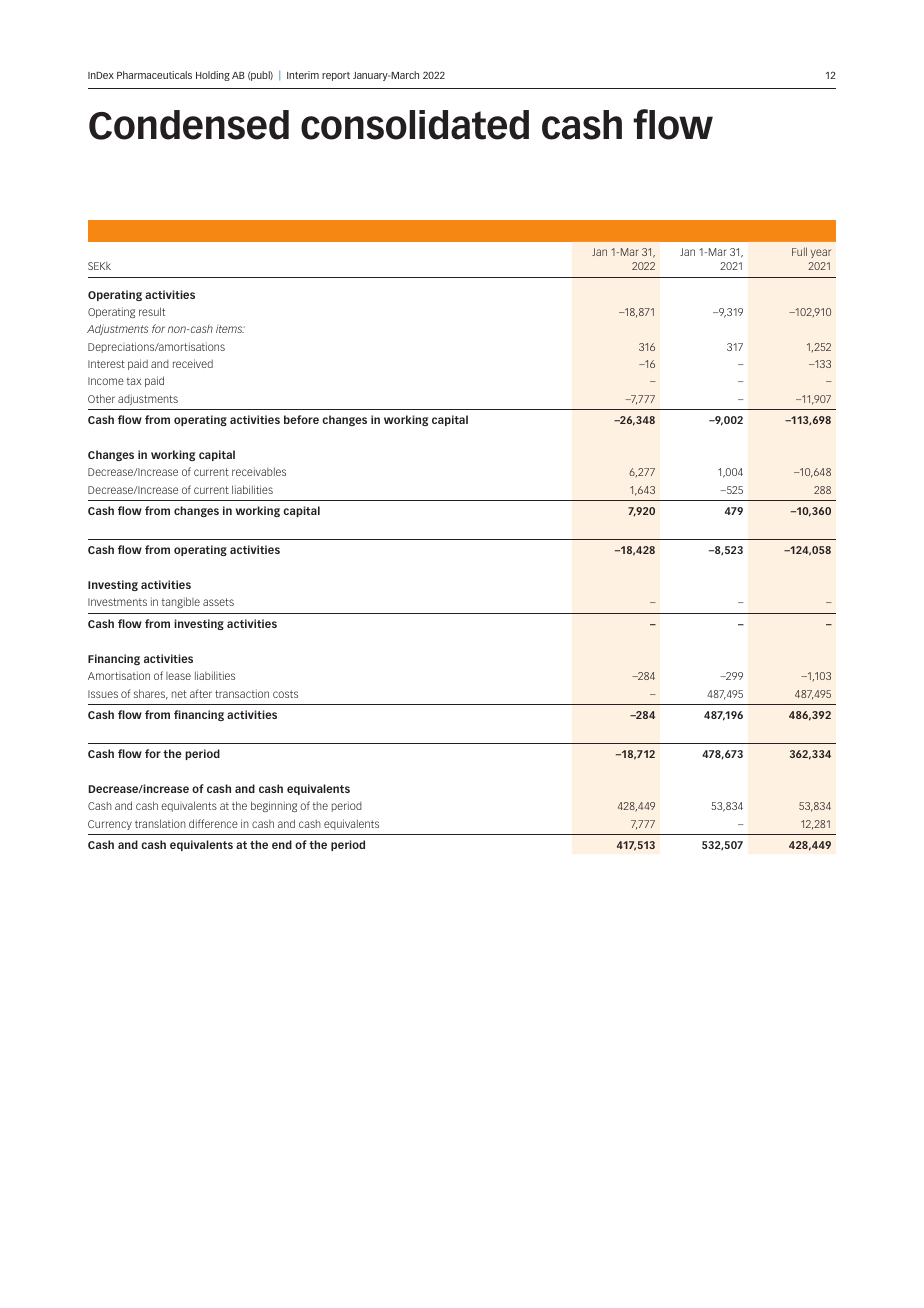  Describe the element at coordinates (213, 76) in the screenshot. I see `Holding` at that location.
